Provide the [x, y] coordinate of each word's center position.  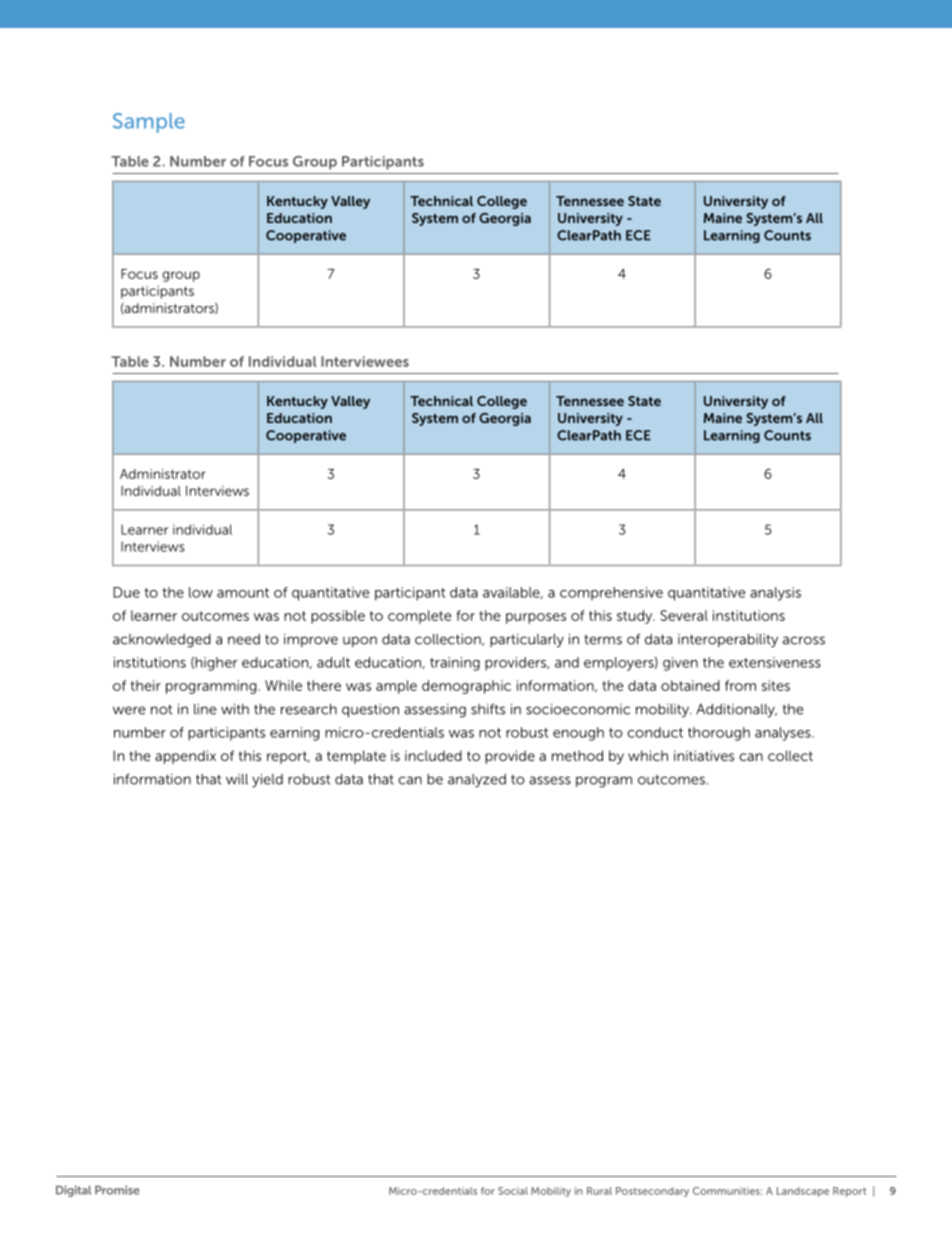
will [237, 779]
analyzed [477, 781]
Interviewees [365, 361]
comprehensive [611, 594]
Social [513, 1191]
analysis [775, 594]
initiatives [704, 755]
